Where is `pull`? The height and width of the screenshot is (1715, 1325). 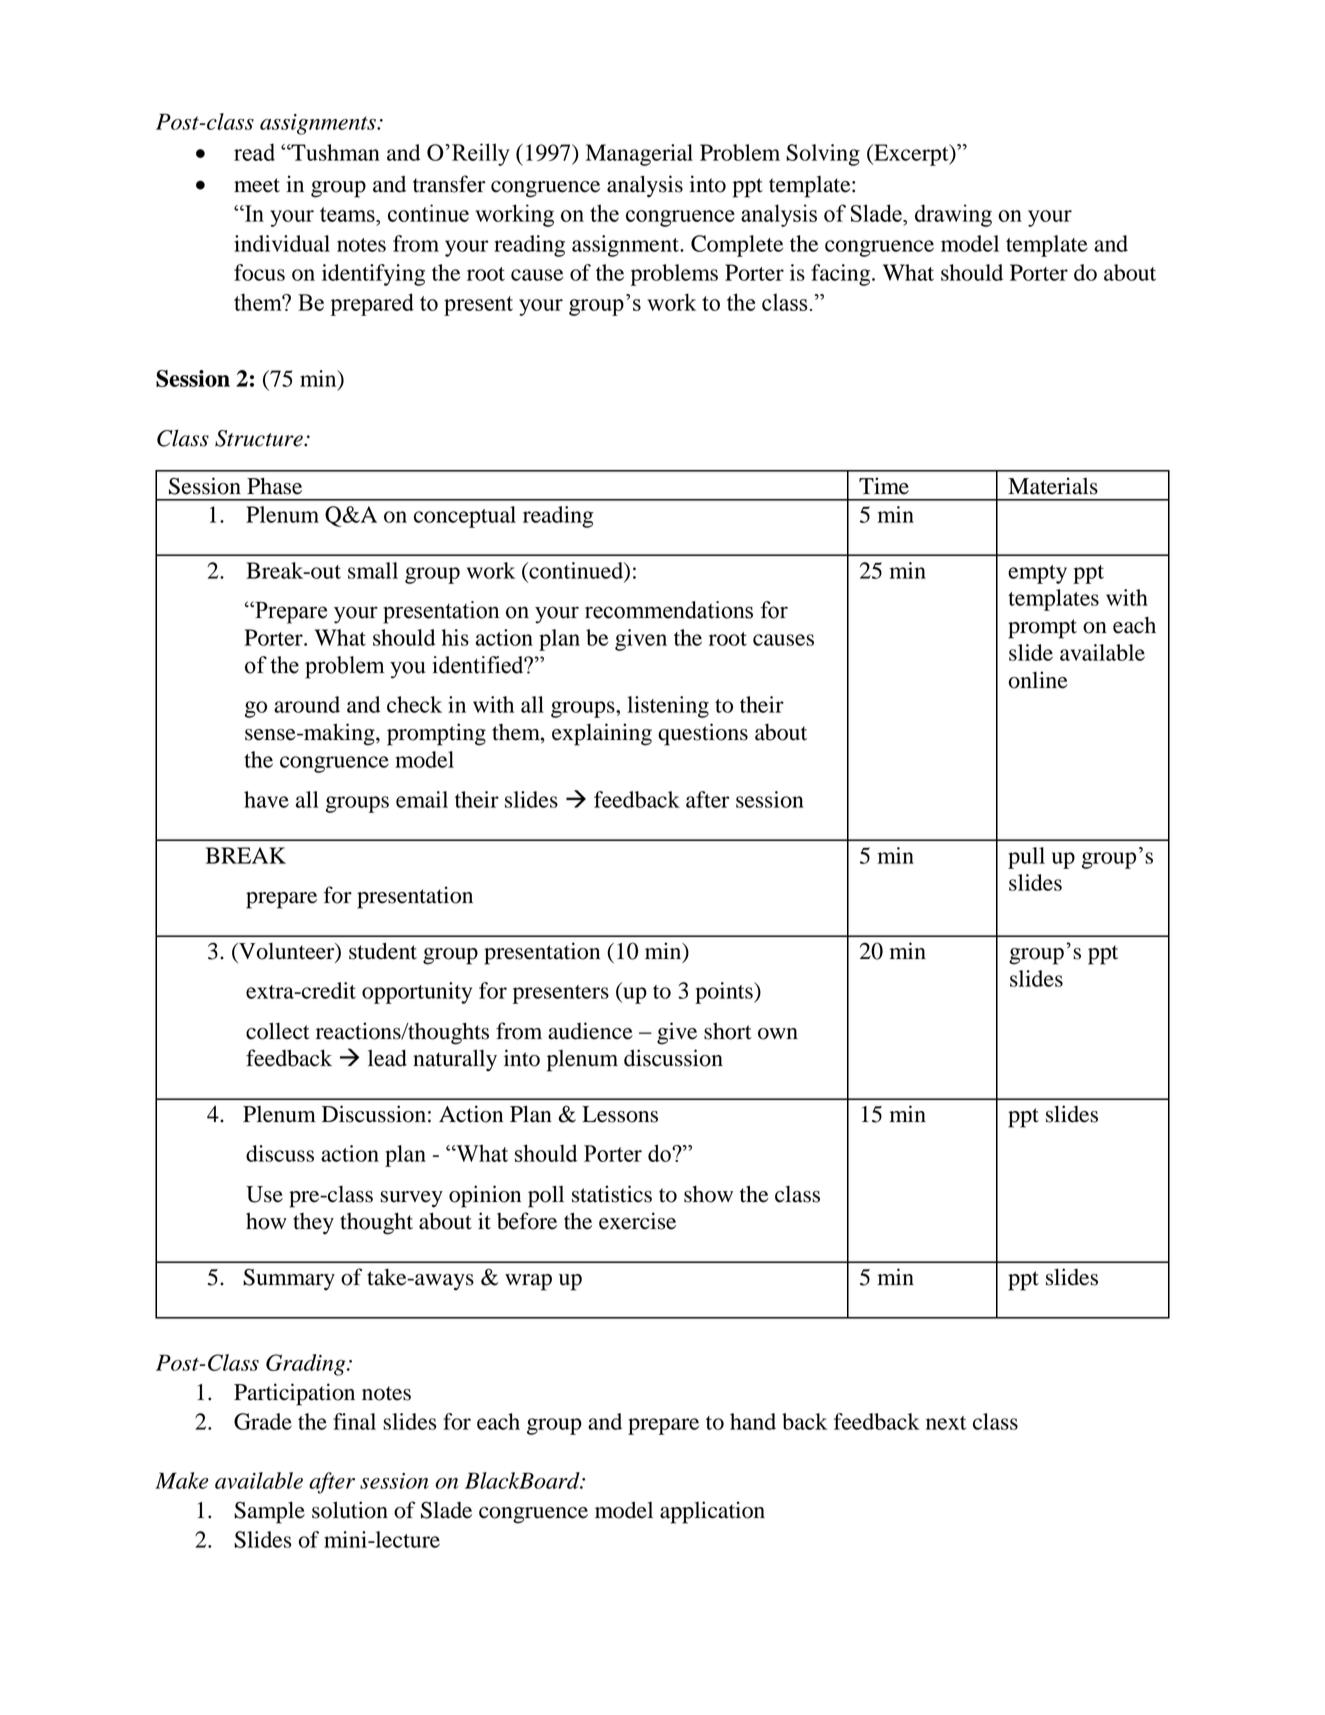 pull is located at coordinates (1026, 858).
